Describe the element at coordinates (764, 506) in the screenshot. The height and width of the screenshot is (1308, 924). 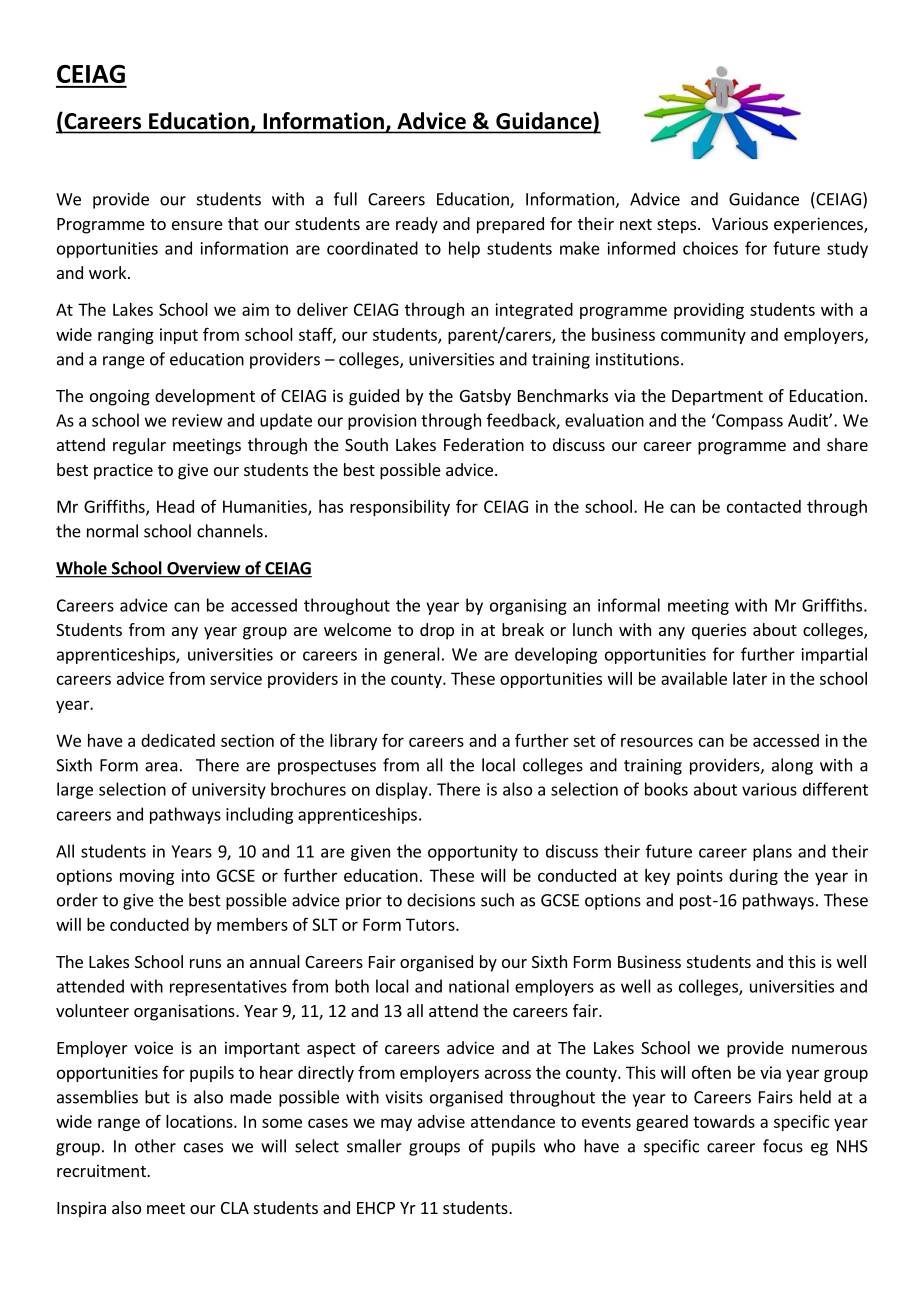
I see `contacted` at that location.
